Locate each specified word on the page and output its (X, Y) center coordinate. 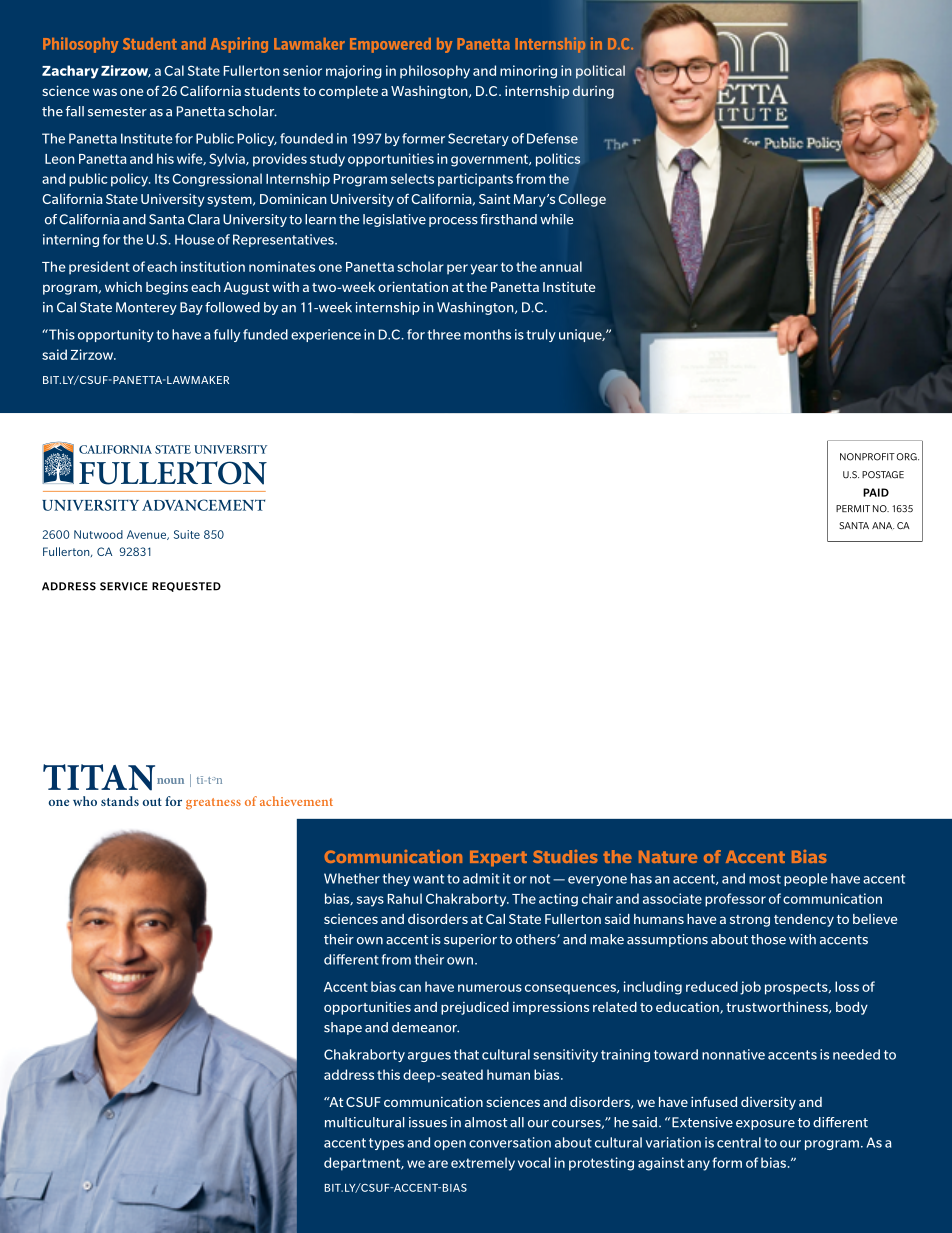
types (386, 1144)
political (600, 72)
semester (117, 112)
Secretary (478, 139)
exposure (765, 1125)
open (450, 1145)
